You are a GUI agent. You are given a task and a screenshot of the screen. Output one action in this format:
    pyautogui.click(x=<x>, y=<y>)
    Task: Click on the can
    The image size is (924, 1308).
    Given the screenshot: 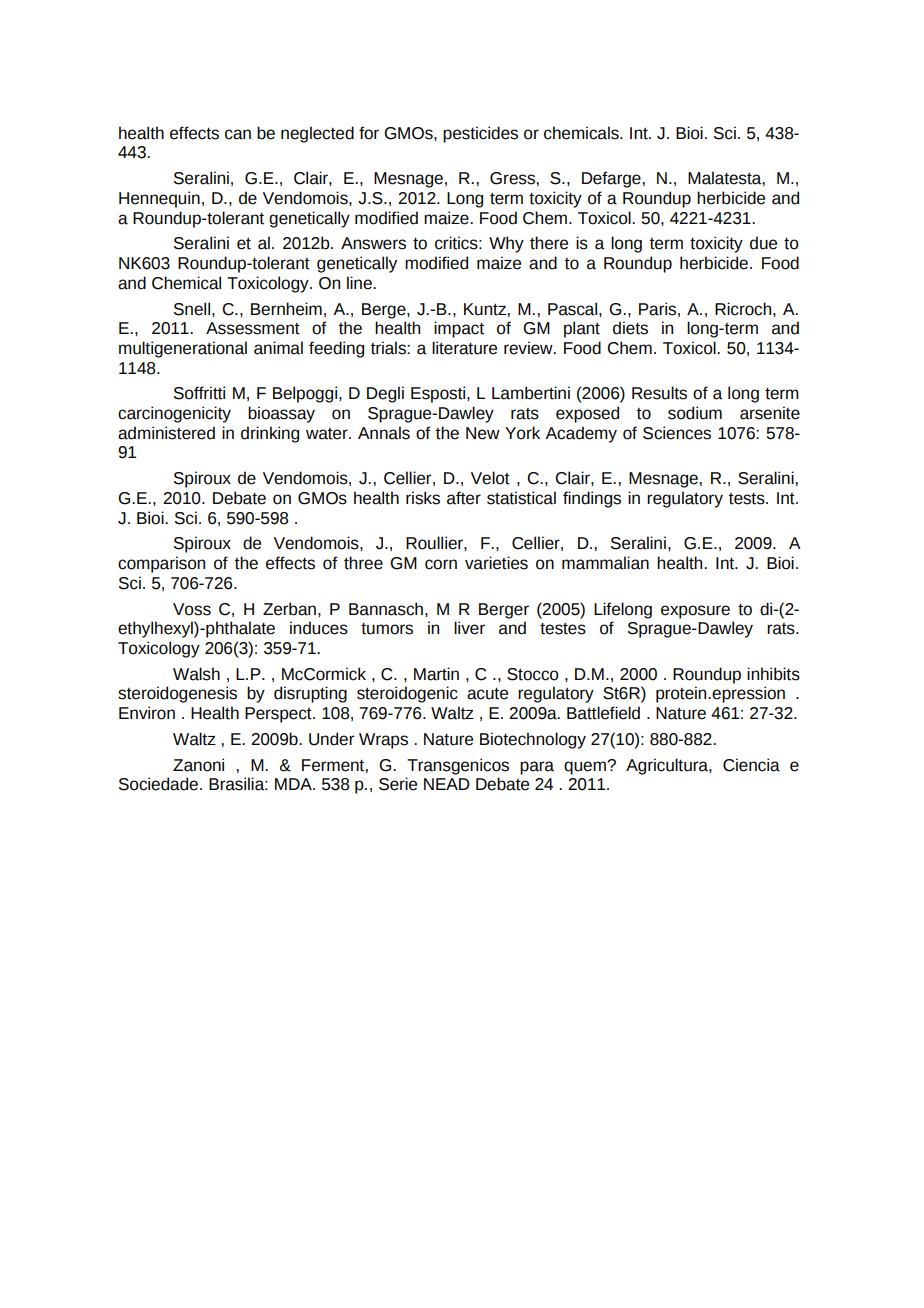 What is the action you would take?
    pyautogui.click(x=238, y=134)
